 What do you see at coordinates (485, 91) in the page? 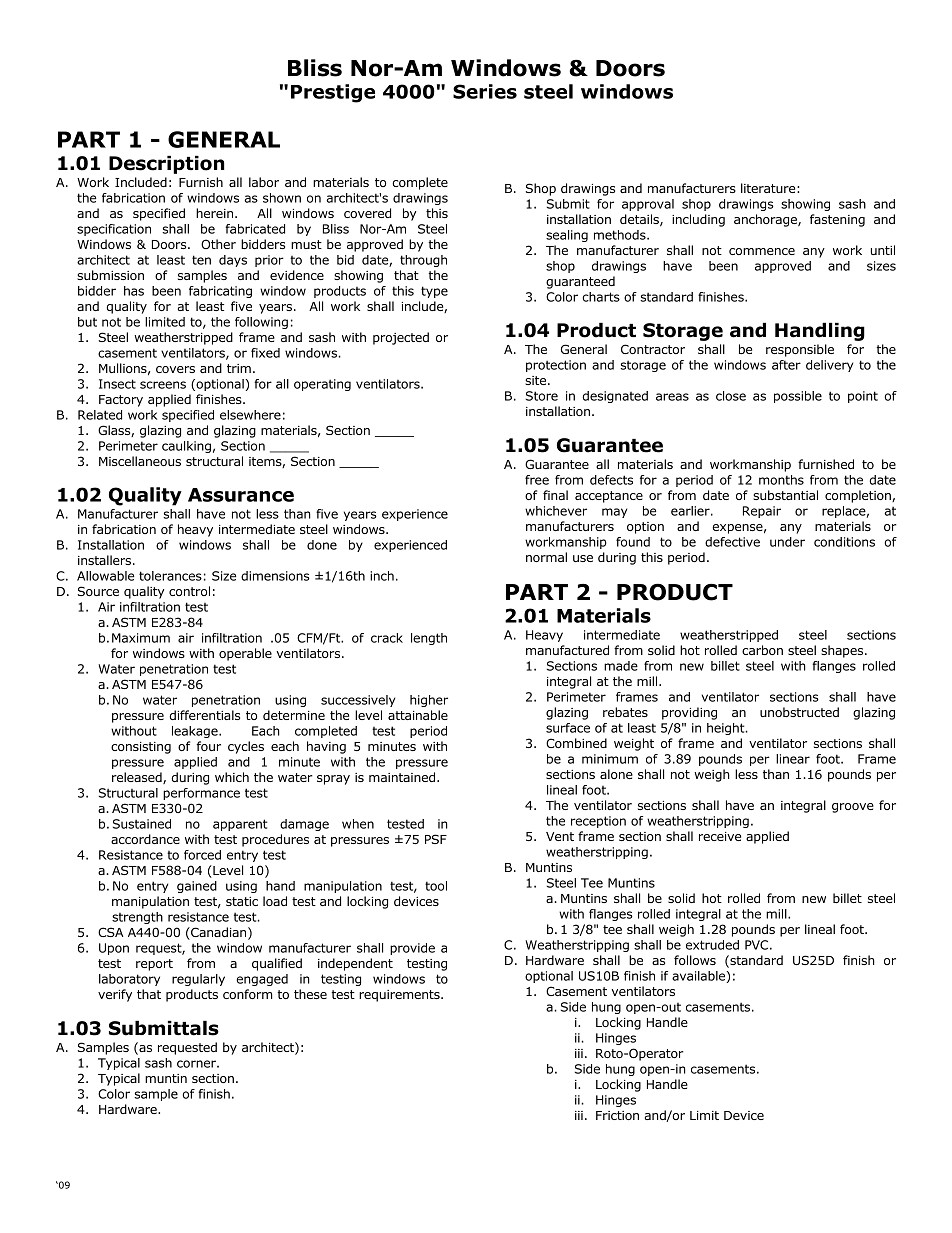
I see `Series` at bounding box center [485, 91].
